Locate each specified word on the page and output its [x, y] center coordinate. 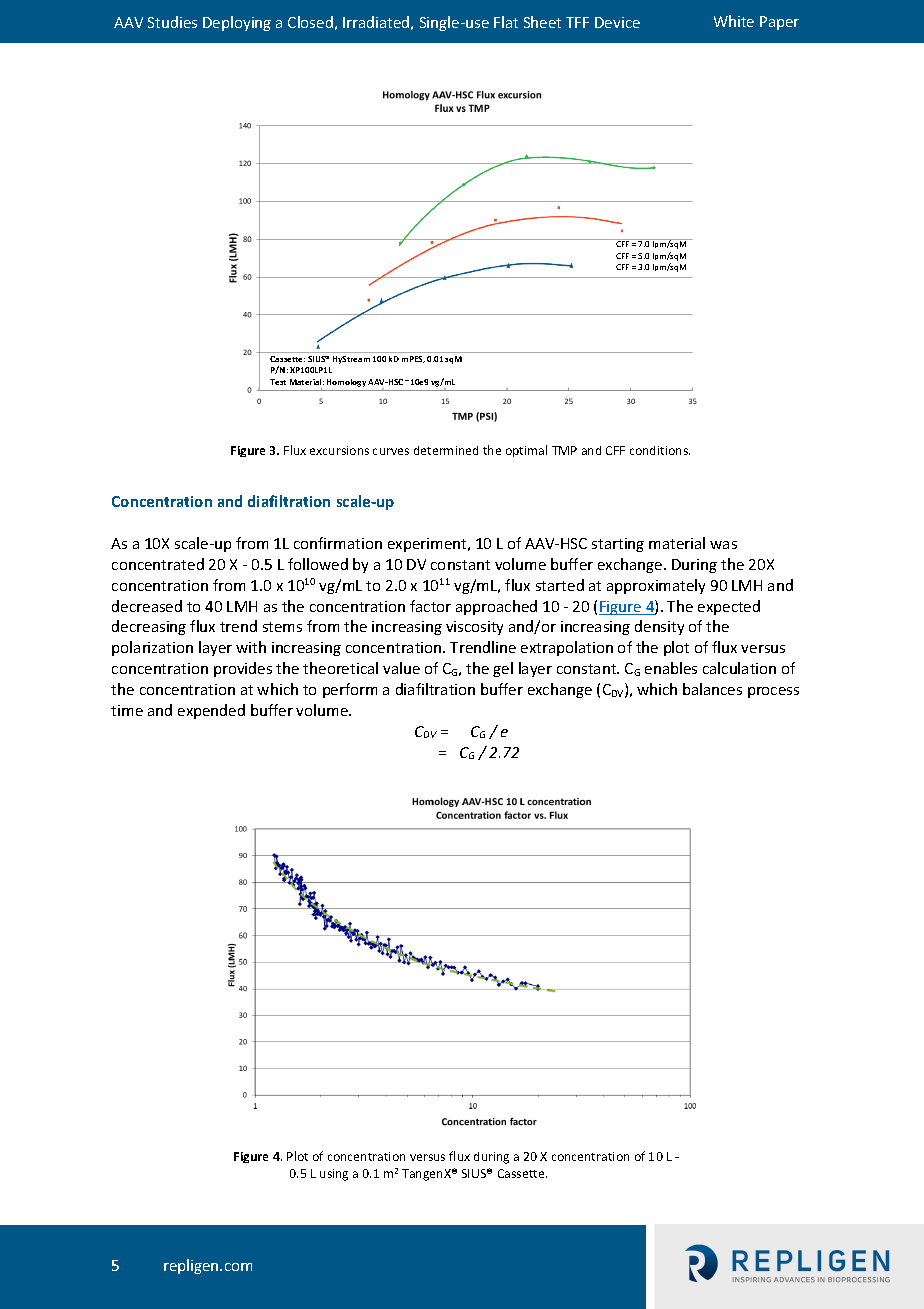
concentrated [158, 564]
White [734, 21]
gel [503, 669]
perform [350, 690]
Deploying [237, 23]
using [334, 1175]
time [127, 710]
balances [712, 689]
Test [278, 382]
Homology [346, 383]
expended [211, 711]
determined [446, 450]
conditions [660, 450]
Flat [506, 22]
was [723, 545]
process [773, 692]
